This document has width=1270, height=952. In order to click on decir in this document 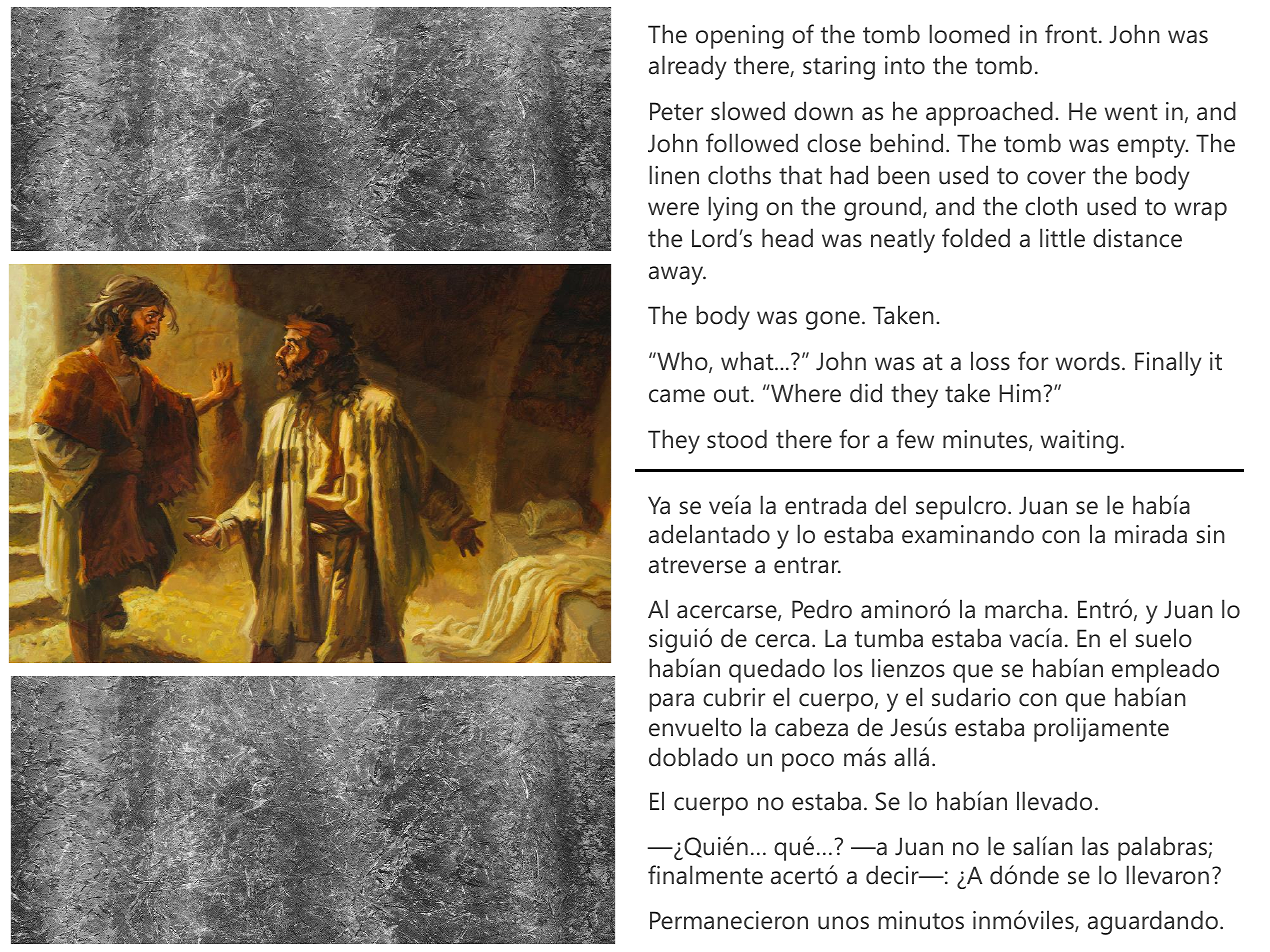, I will do `click(893, 875)`.
